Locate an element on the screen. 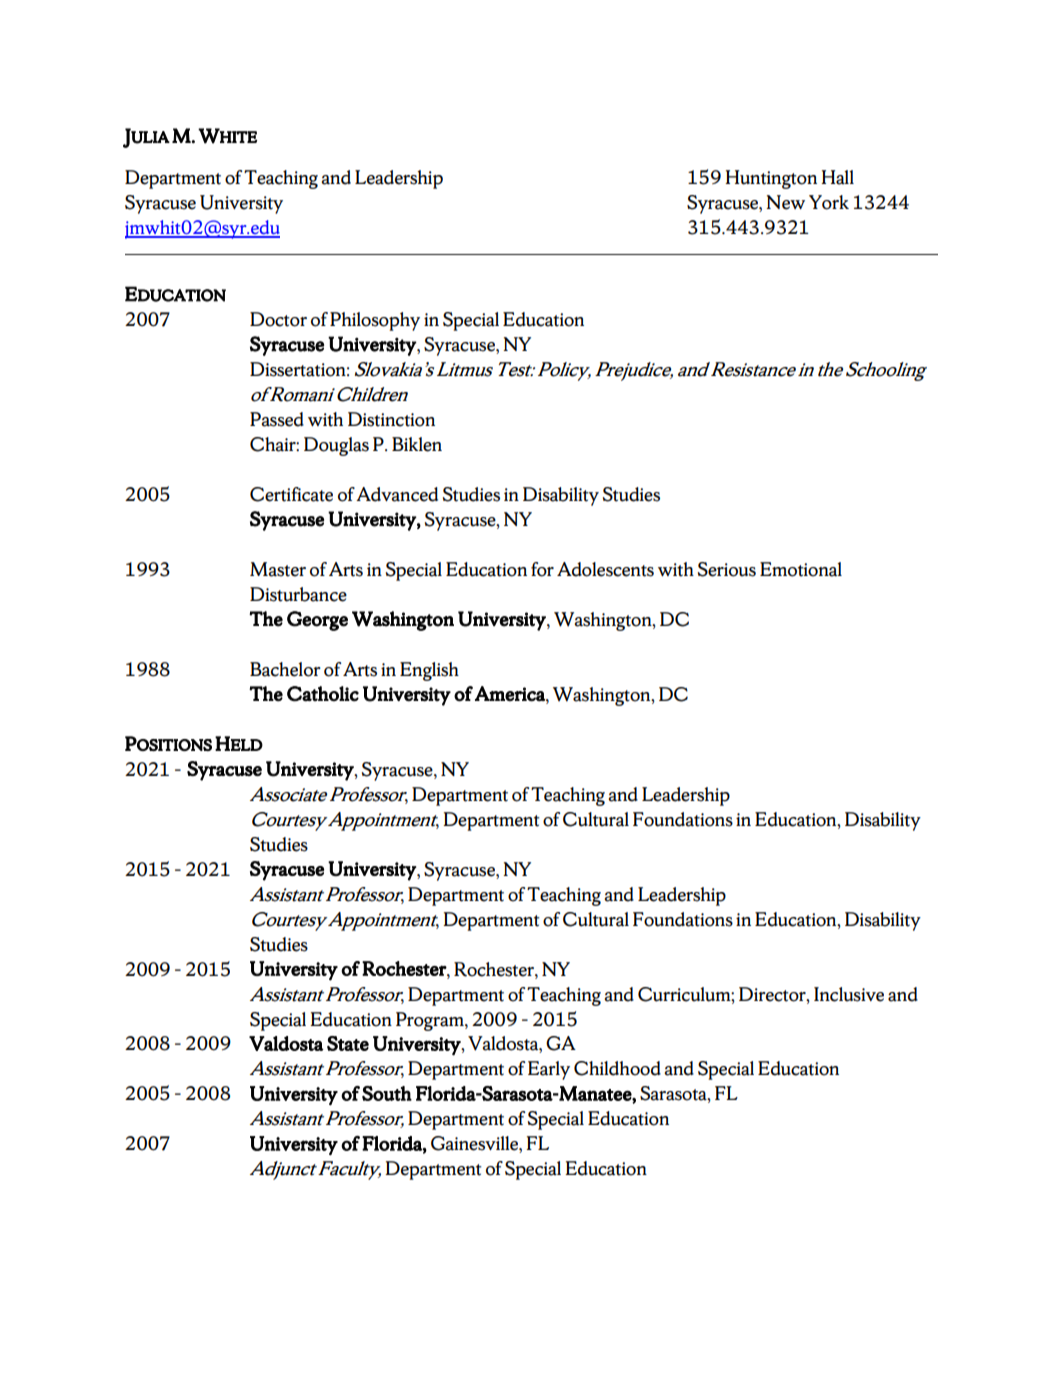 Image resolution: width=1062 pixels, height=1374 pixels. George is located at coordinates (317, 621).
